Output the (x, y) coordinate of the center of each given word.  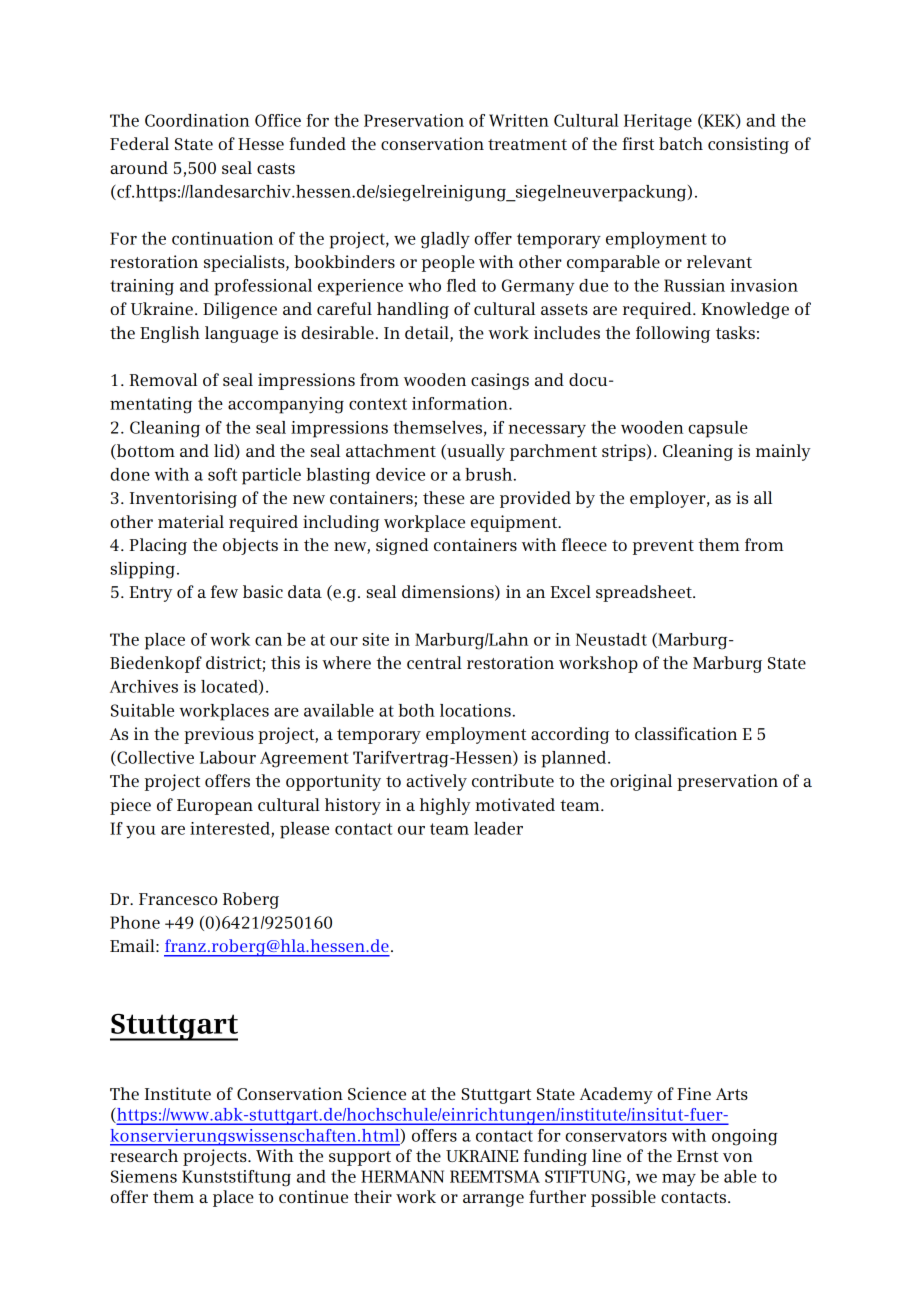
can (268, 641)
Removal (163, 379)
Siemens (144, 1176)
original (641, 782)
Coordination (197, 120)
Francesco (178, 899)
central (434, 662)
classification (686, 733)
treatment (527, 144)
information (461, 403)
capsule (718, 429)
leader (498, 828)
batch (681, 143)
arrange (493, 1200)
